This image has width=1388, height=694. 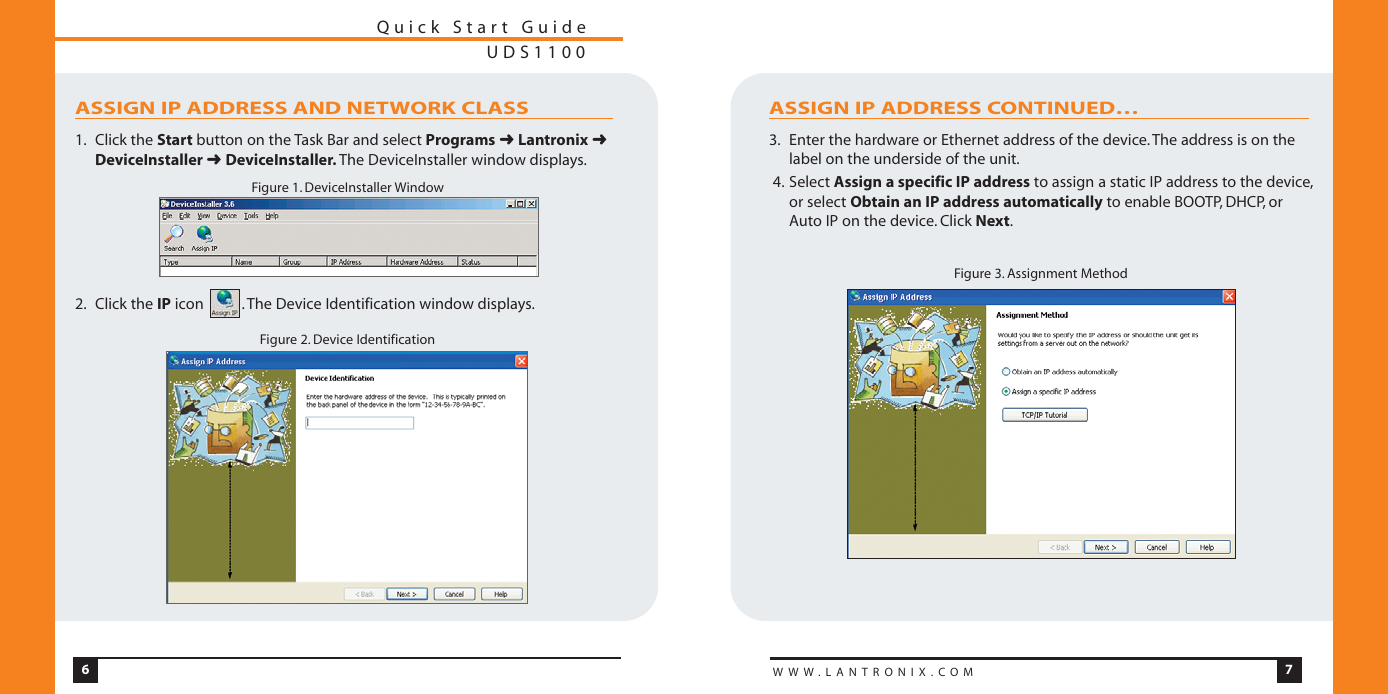 I want to click on Method, so click(x=1104, y=273).
